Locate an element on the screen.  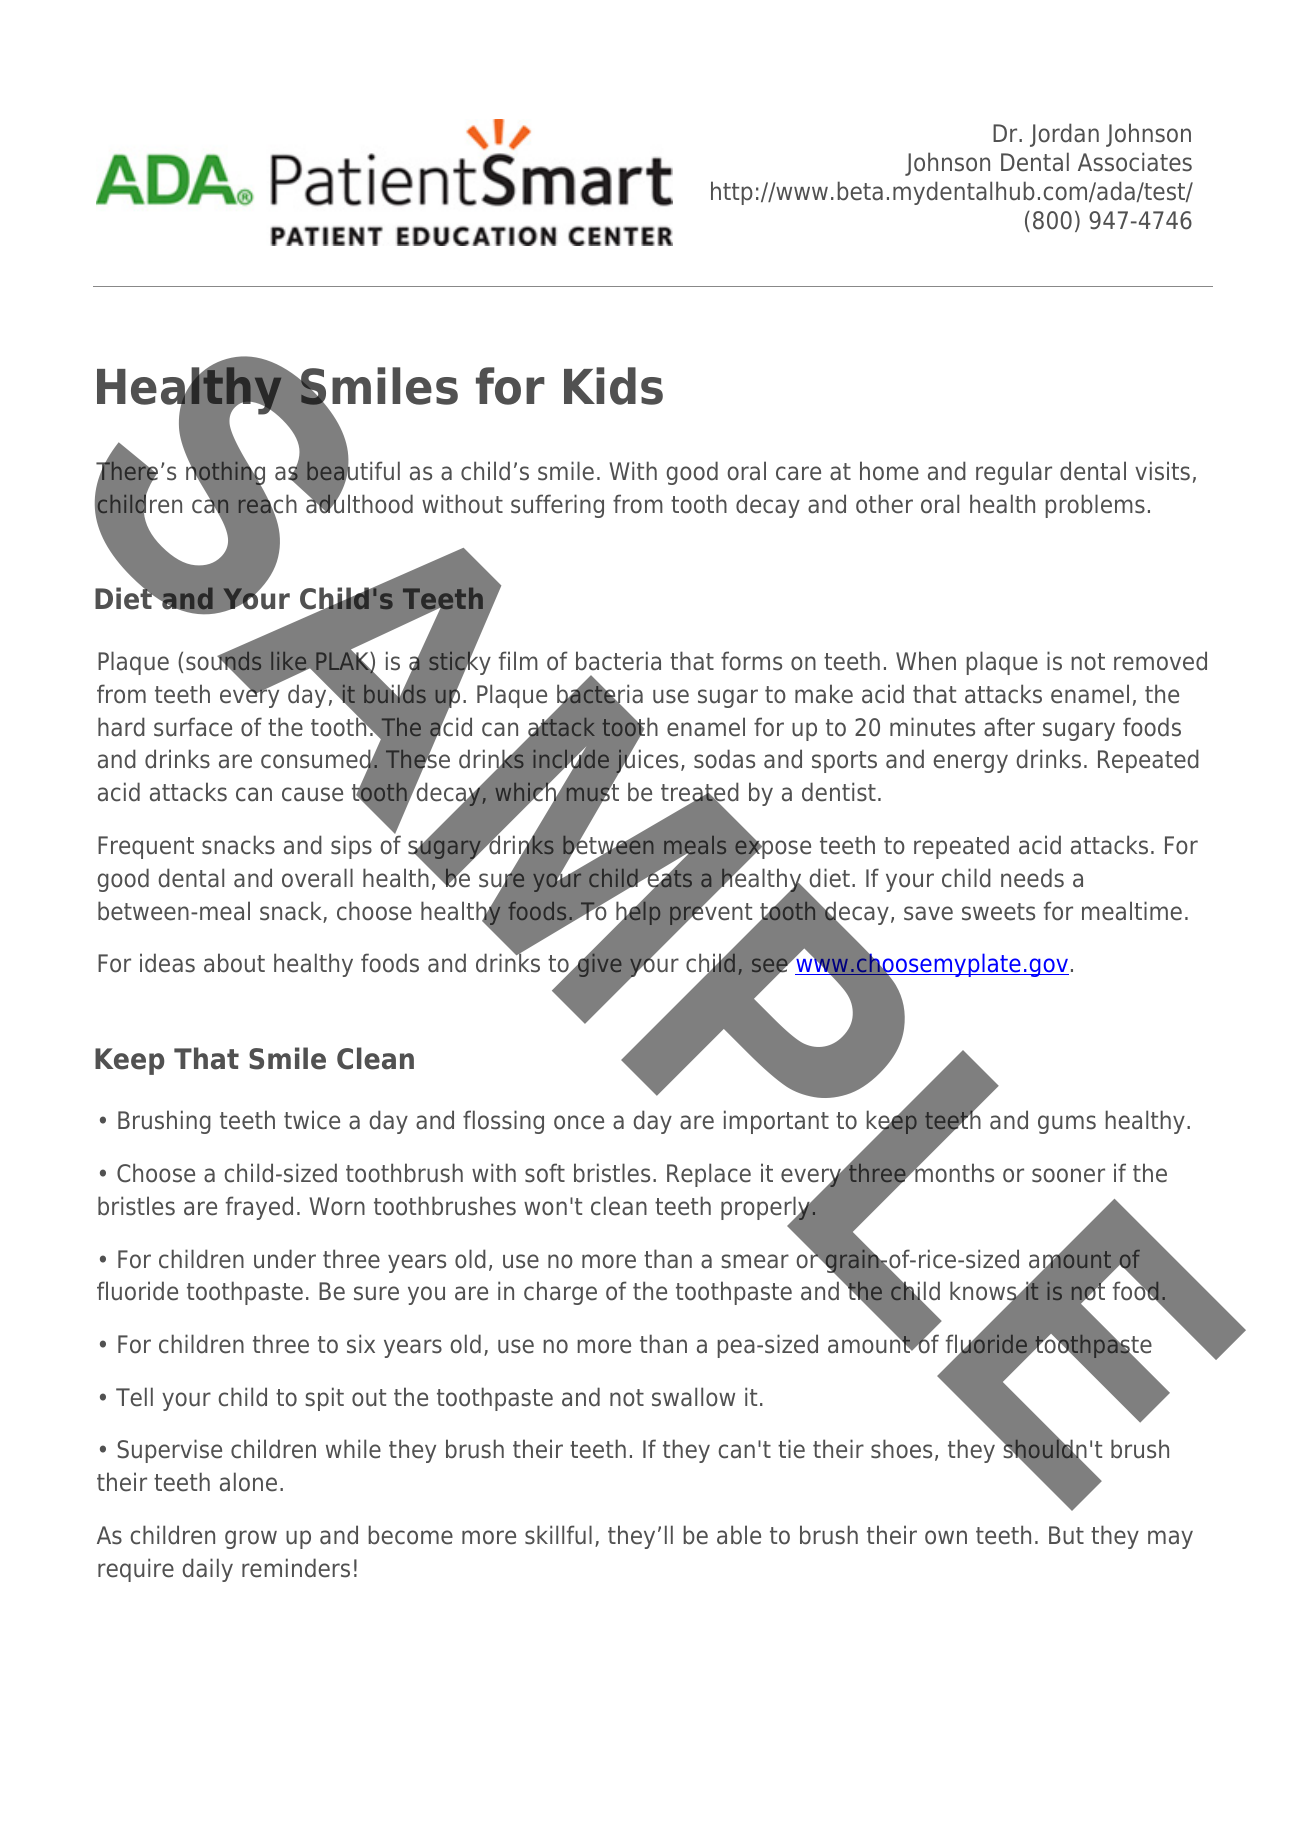
sooner is located at coordinates (1068, 1175).
